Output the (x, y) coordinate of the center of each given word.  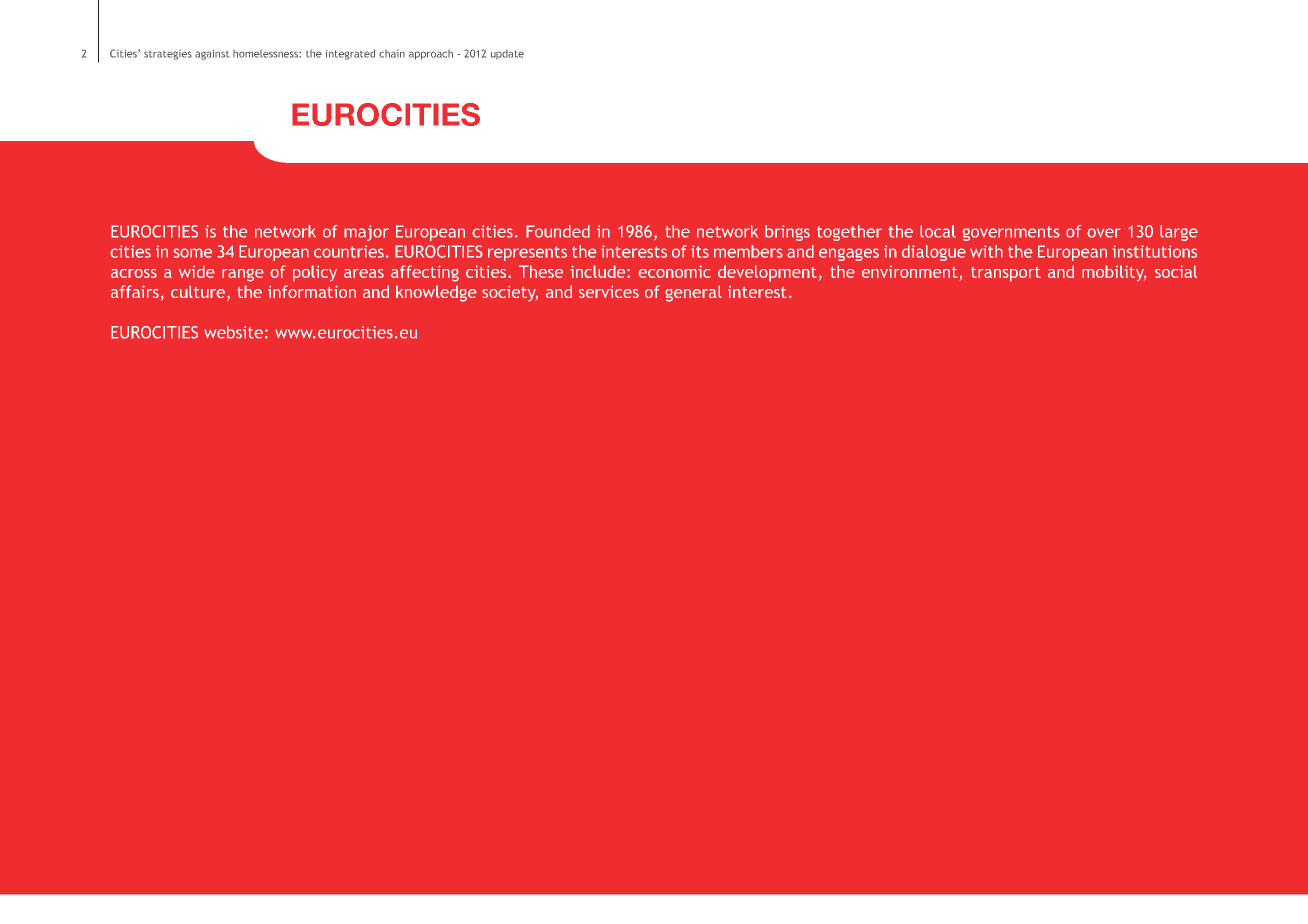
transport (1006, 274)
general (693, 293)
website (233, 332)
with (986, 251)
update (507, 54)
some (193, 253)
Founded (558, 231)
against (212, 55)
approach (431, 55)
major (366, 233)
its (700, 251)
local (938, 231)
